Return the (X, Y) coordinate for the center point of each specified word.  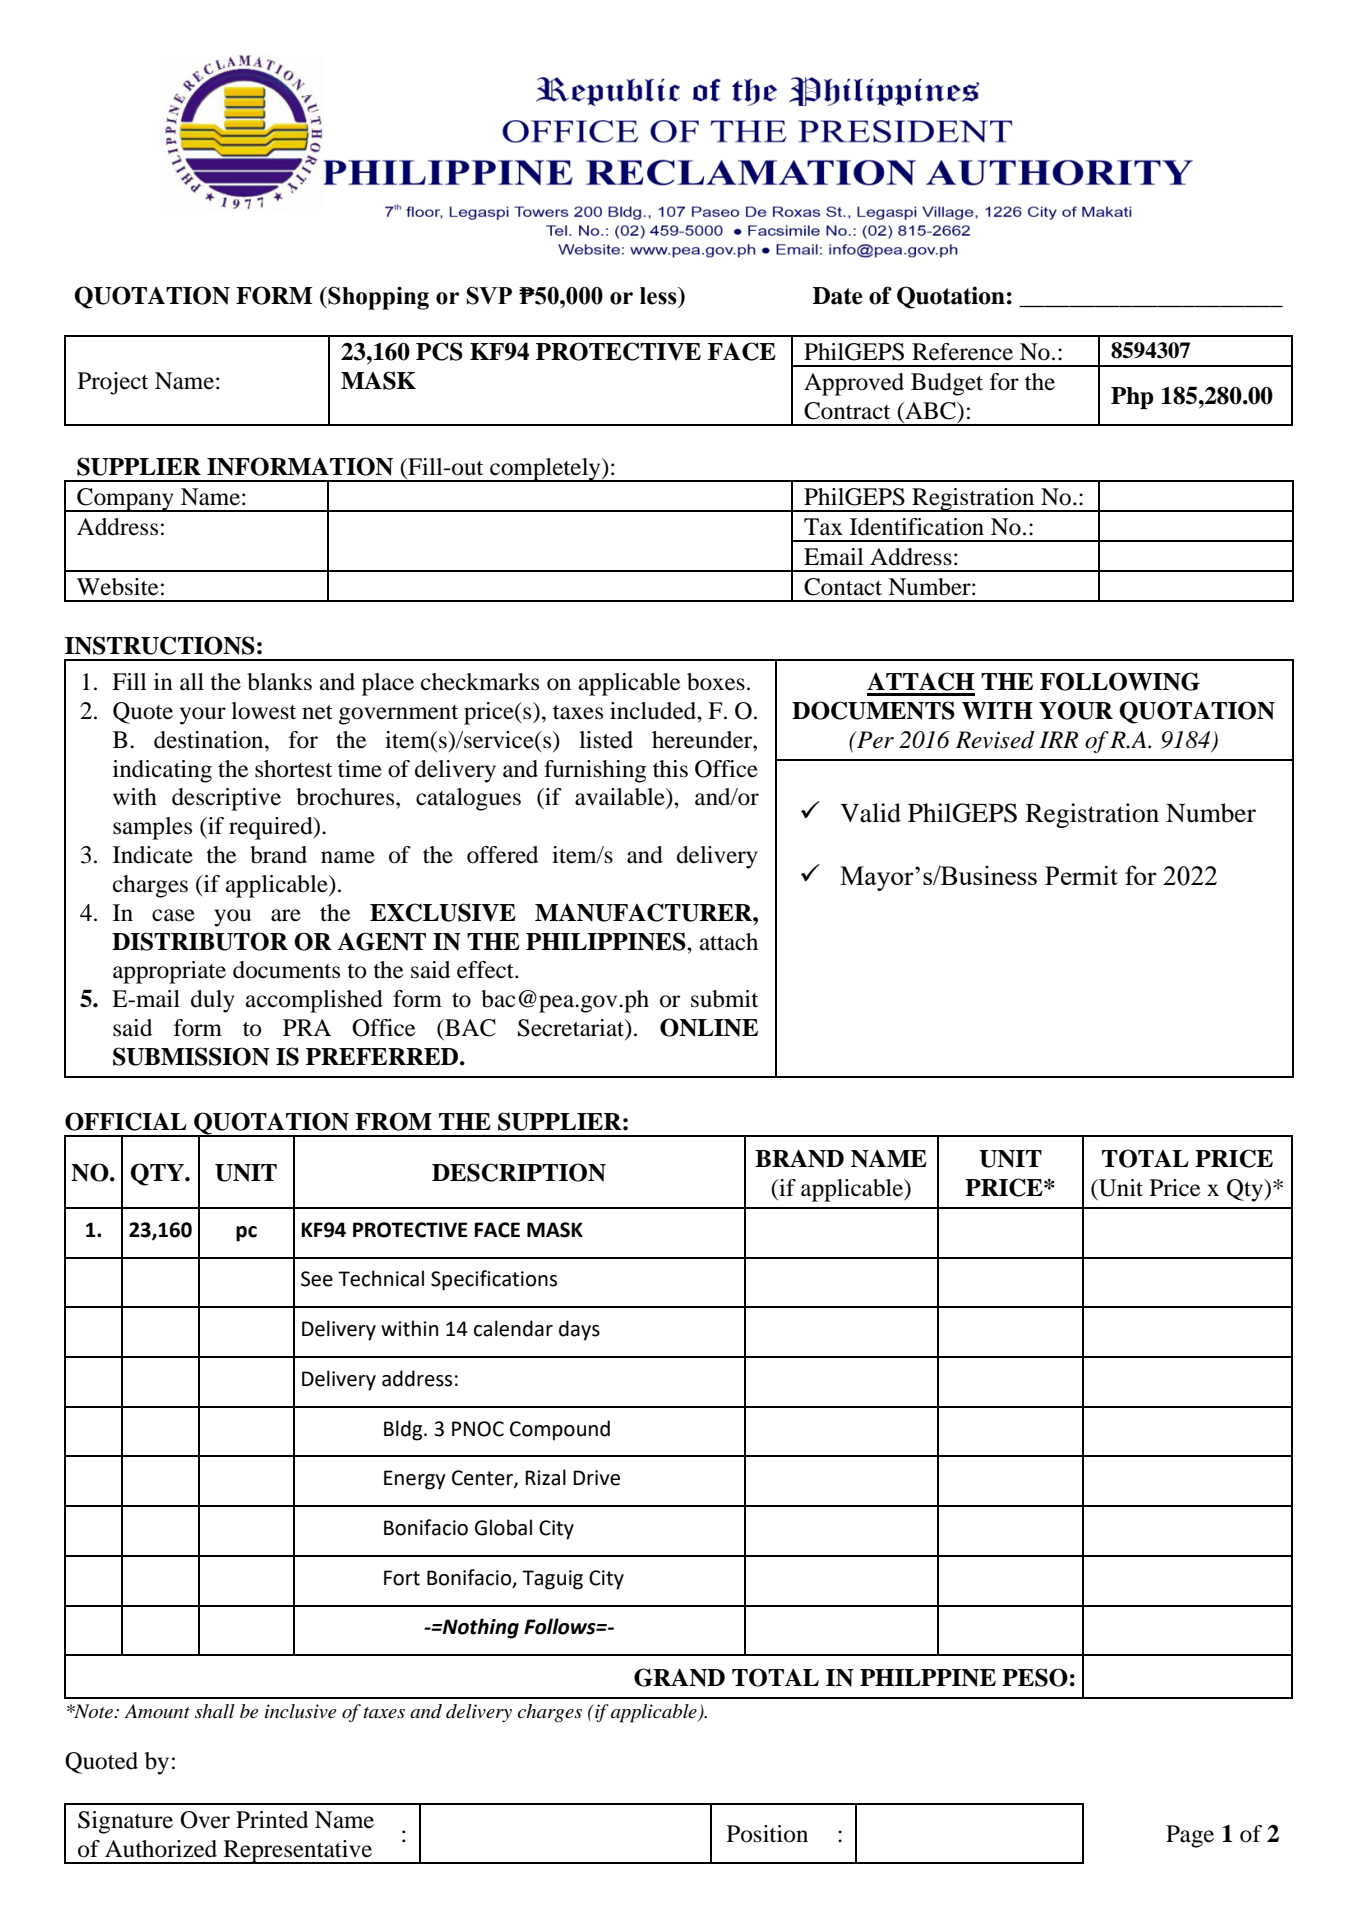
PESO (1035, 1677)
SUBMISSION (191, 1056)
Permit (1081, 875)
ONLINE (709, 1027)
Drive (596, 1478)
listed (606, 740)
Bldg (404, 1430)
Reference (962, 352)
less (659, 296)
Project (113, 383)
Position (767, 1834)
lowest (263, 711)
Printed (272, 1820)
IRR (1058, 739)
